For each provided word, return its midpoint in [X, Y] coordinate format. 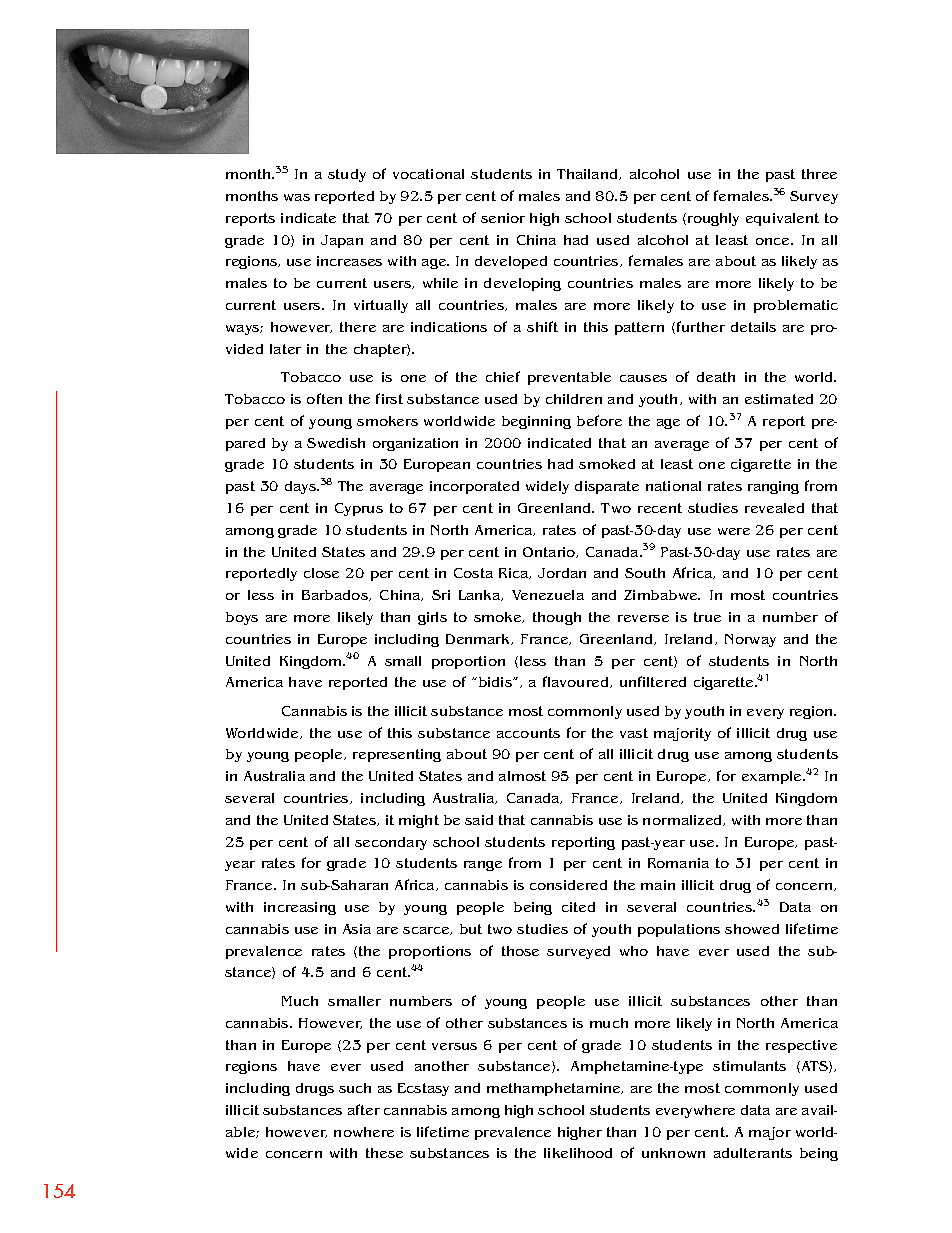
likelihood [578, 1153]
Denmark [479, 639]
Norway [750, 640]
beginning [536, 422]
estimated [779, 399]
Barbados [336, 595]
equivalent [782, 219]
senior [503, 218]
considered [568, 885]
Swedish [336, 443]
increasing [300, 908]
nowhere [364, 1132]
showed [752, 929]
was [297, 197]
